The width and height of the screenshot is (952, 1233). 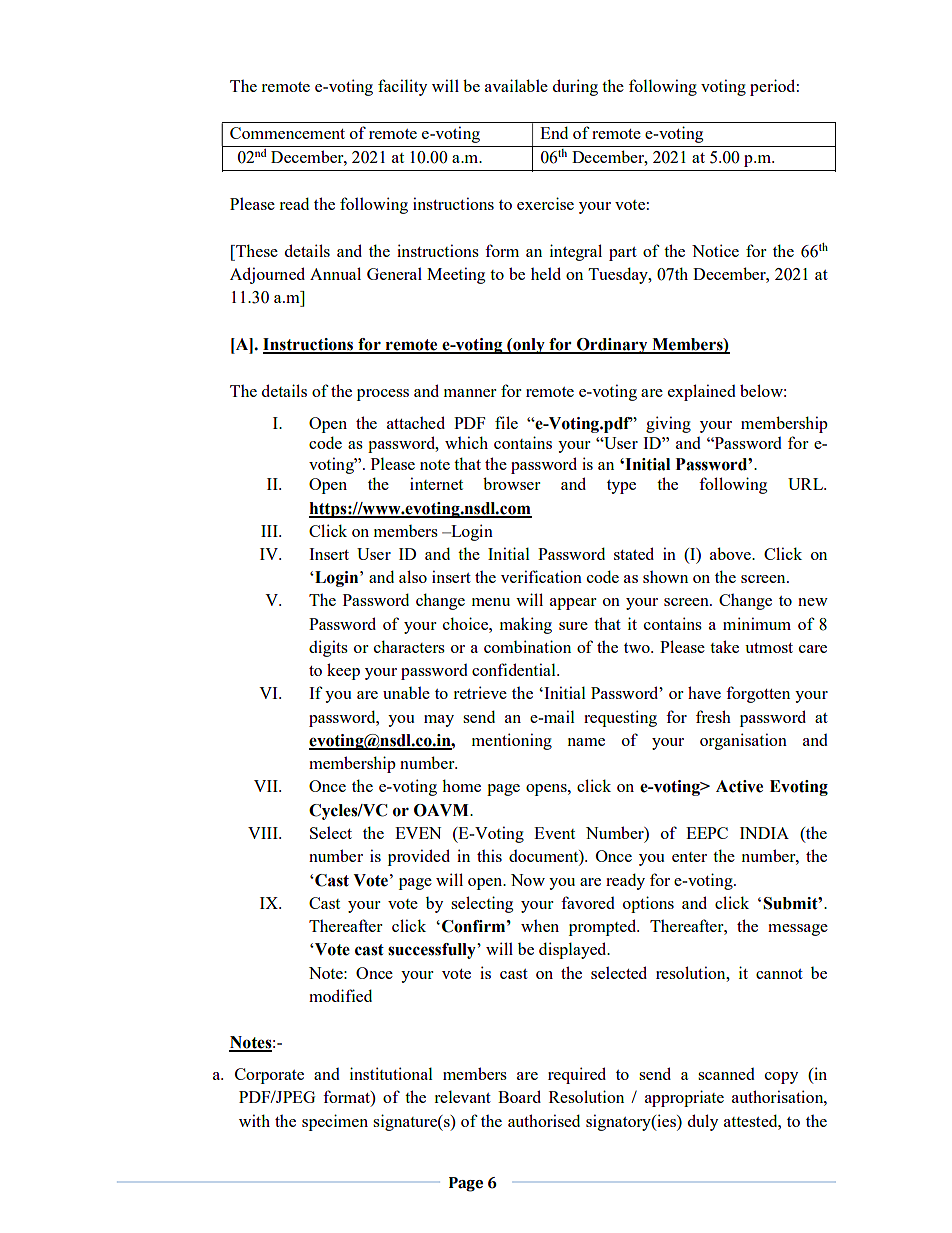 I want to click on minimum, so click(x=757, y=623).
